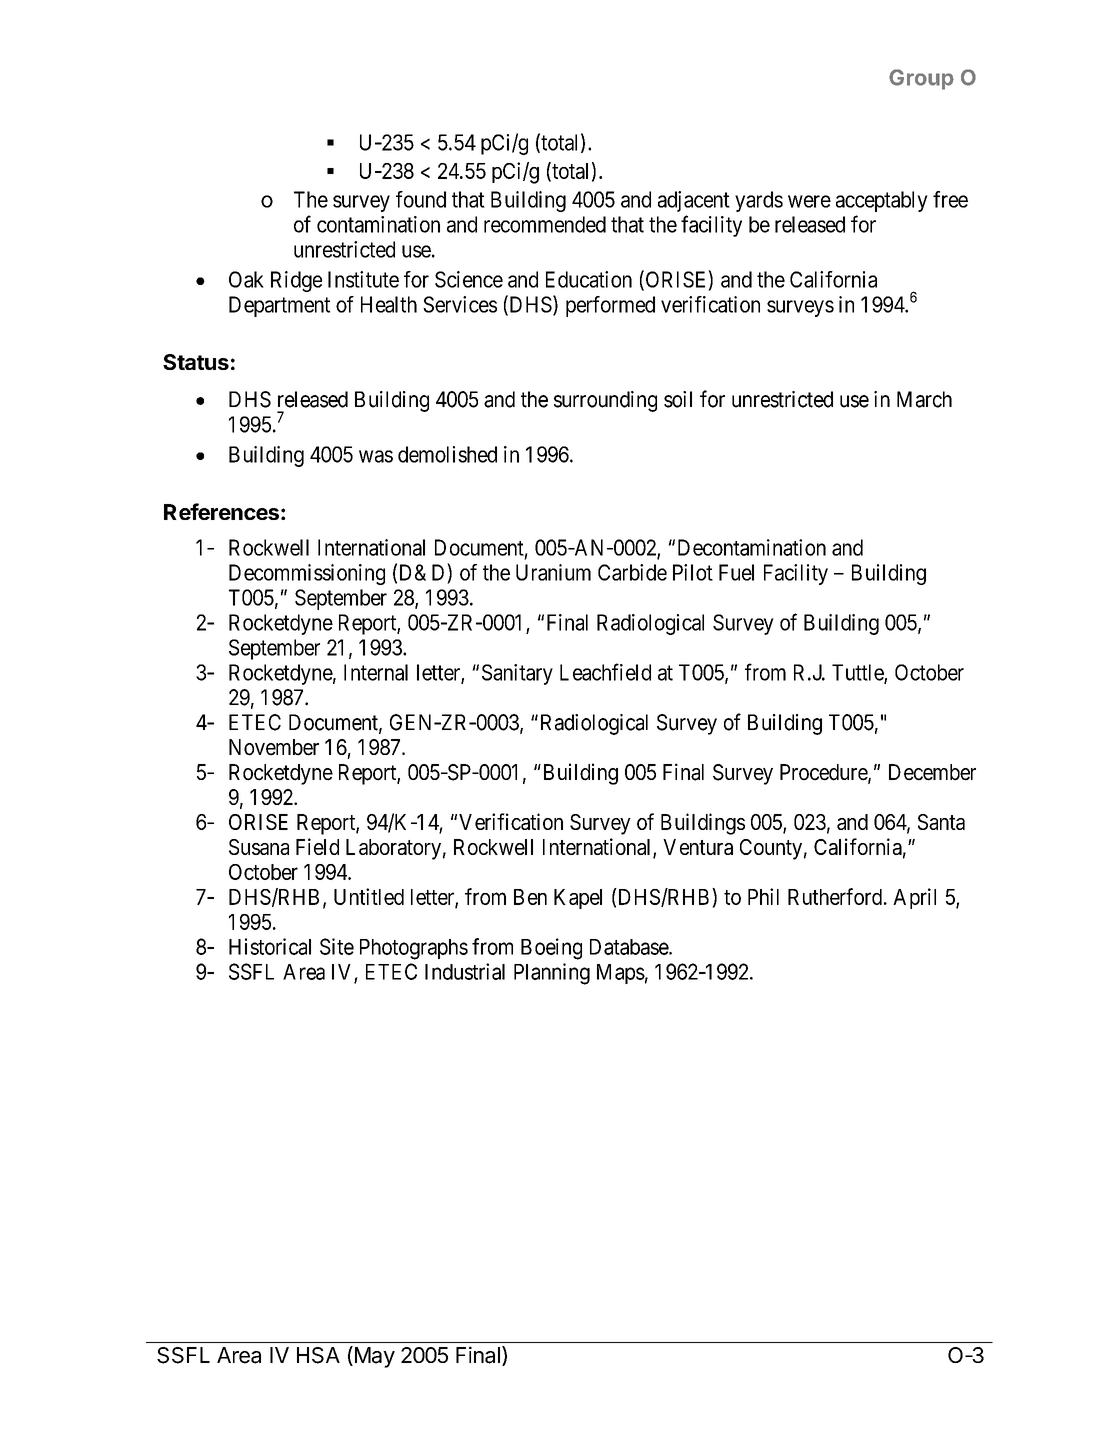 The height and width of the image is (1432, 1107). I want to click on Planning, so click(552, 974).
